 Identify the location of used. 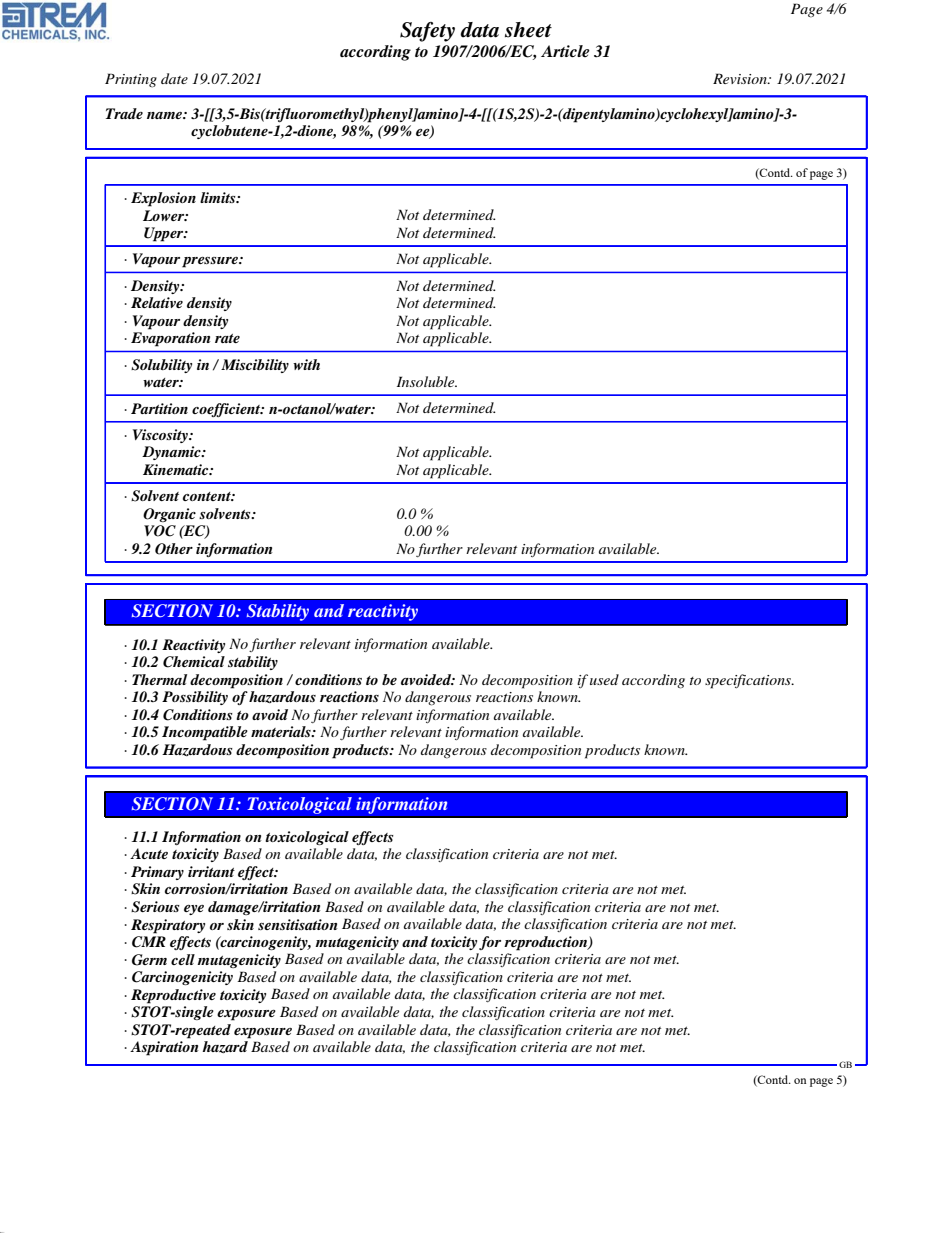
(604, 679).
